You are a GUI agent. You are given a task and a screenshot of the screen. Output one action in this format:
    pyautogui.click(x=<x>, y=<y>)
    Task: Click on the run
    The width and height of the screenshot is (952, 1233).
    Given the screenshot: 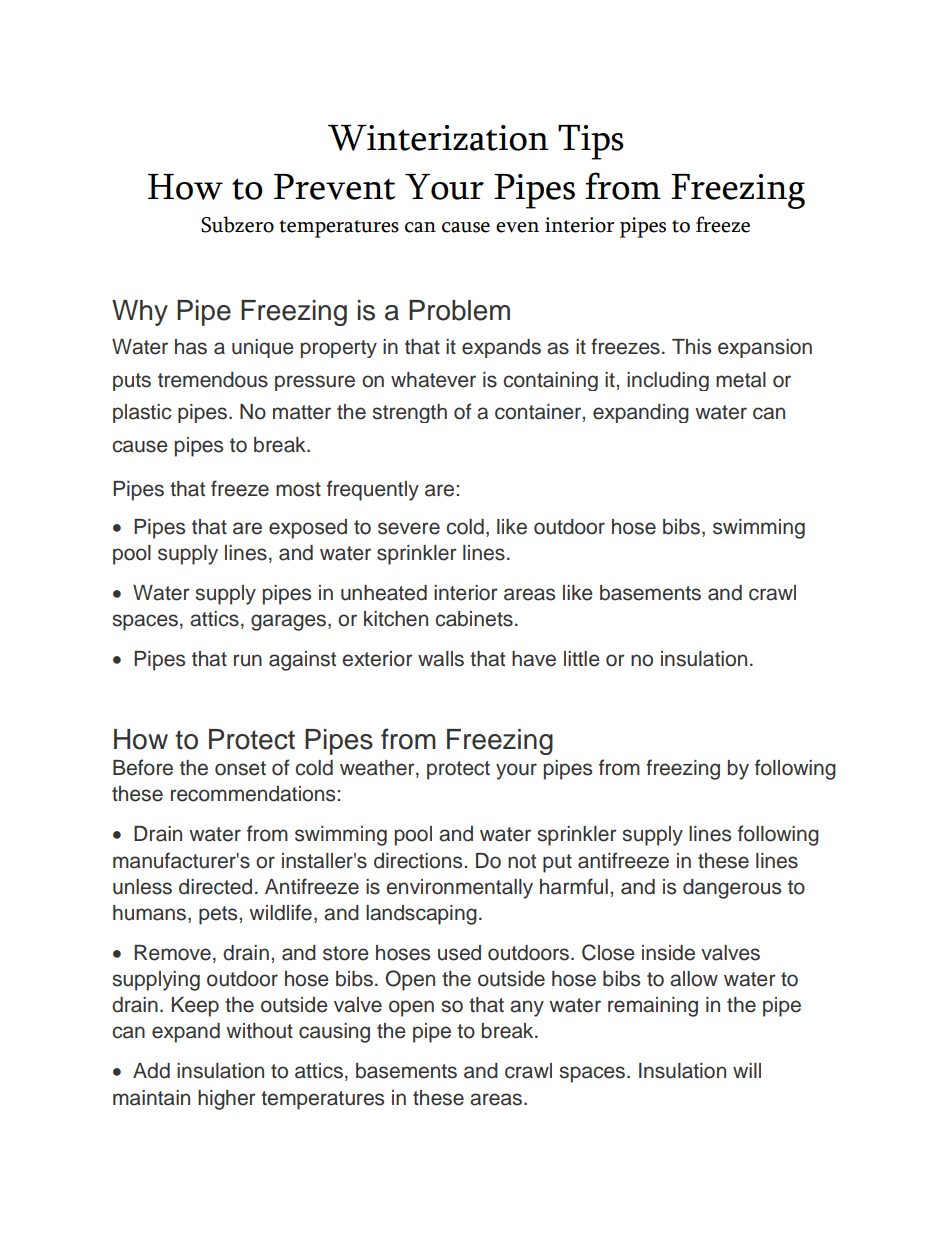 What is the action you would take?
    pyautogui.click(x=248, y=660)
